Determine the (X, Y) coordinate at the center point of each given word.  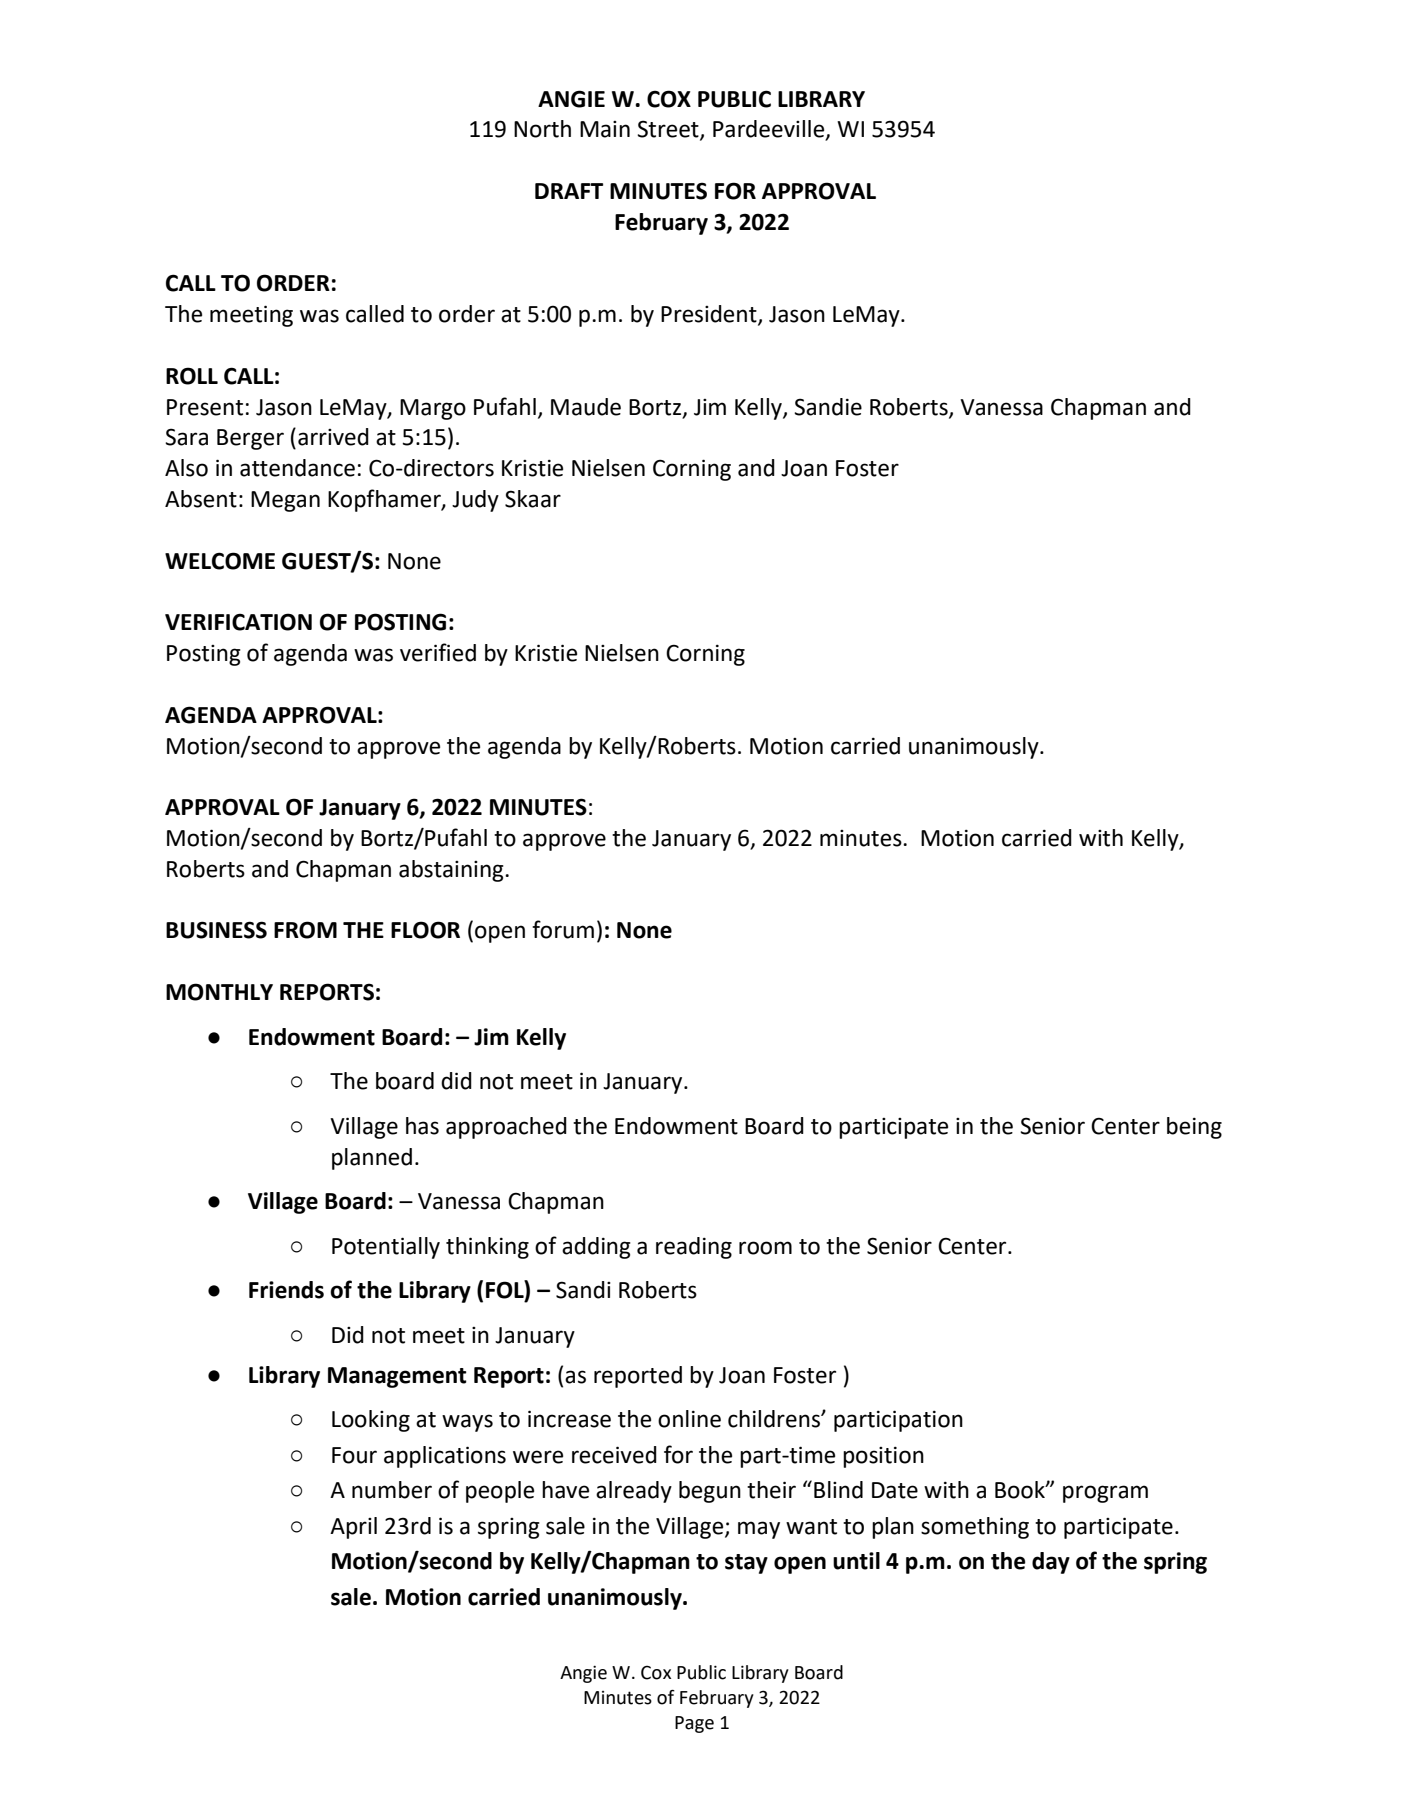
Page (694, 1724)
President (710, 315)
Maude (586, 407)
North (542, 129)
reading (694, 1248)
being (1194, 1128)
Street (669, 130)
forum (563, 929)
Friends (286, 1290)
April (353, 1528)
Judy (475, 501)
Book (1021, 1490)
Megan (285, 501)
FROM (305, 930)
